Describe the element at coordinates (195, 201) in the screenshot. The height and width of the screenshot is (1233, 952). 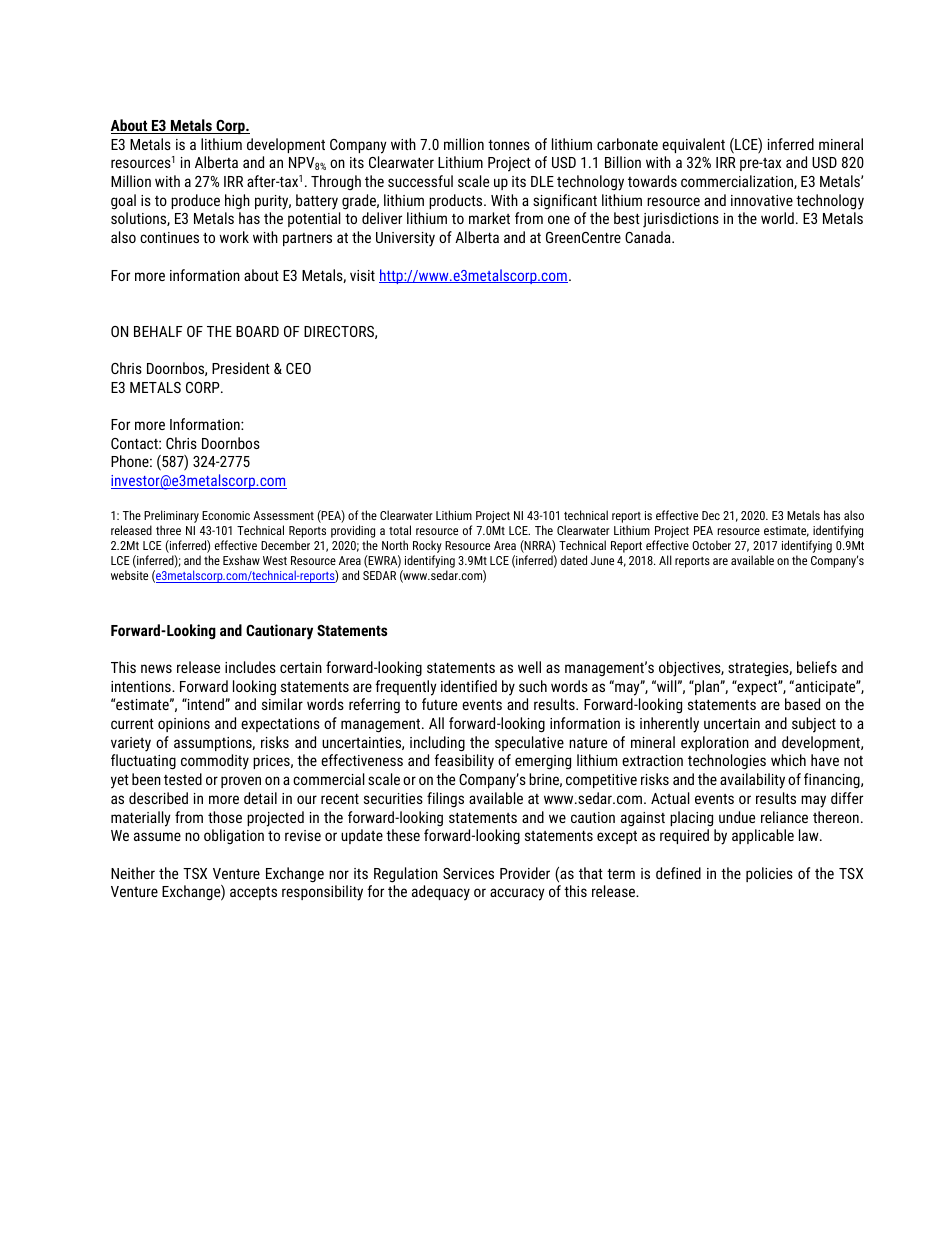
I see `produce` at that location.
